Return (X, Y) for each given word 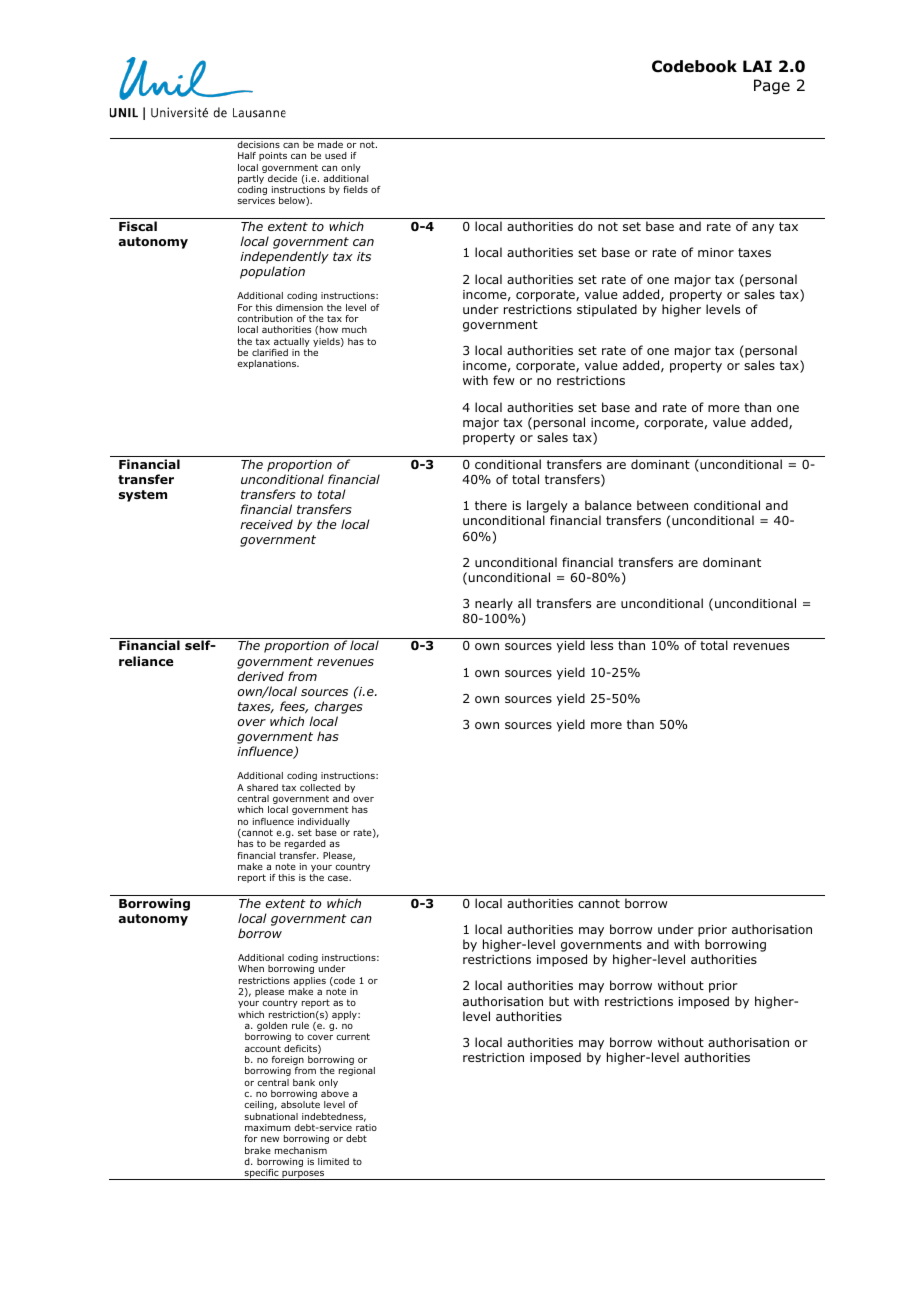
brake (258, 1150)
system (143, 496)
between (662, 505)
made (330, 144)
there (491, 505)
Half (247, 155)
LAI (757, 66)
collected (320, 787)
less (602, 645)
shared (262, 787)
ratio (366, 1127)
